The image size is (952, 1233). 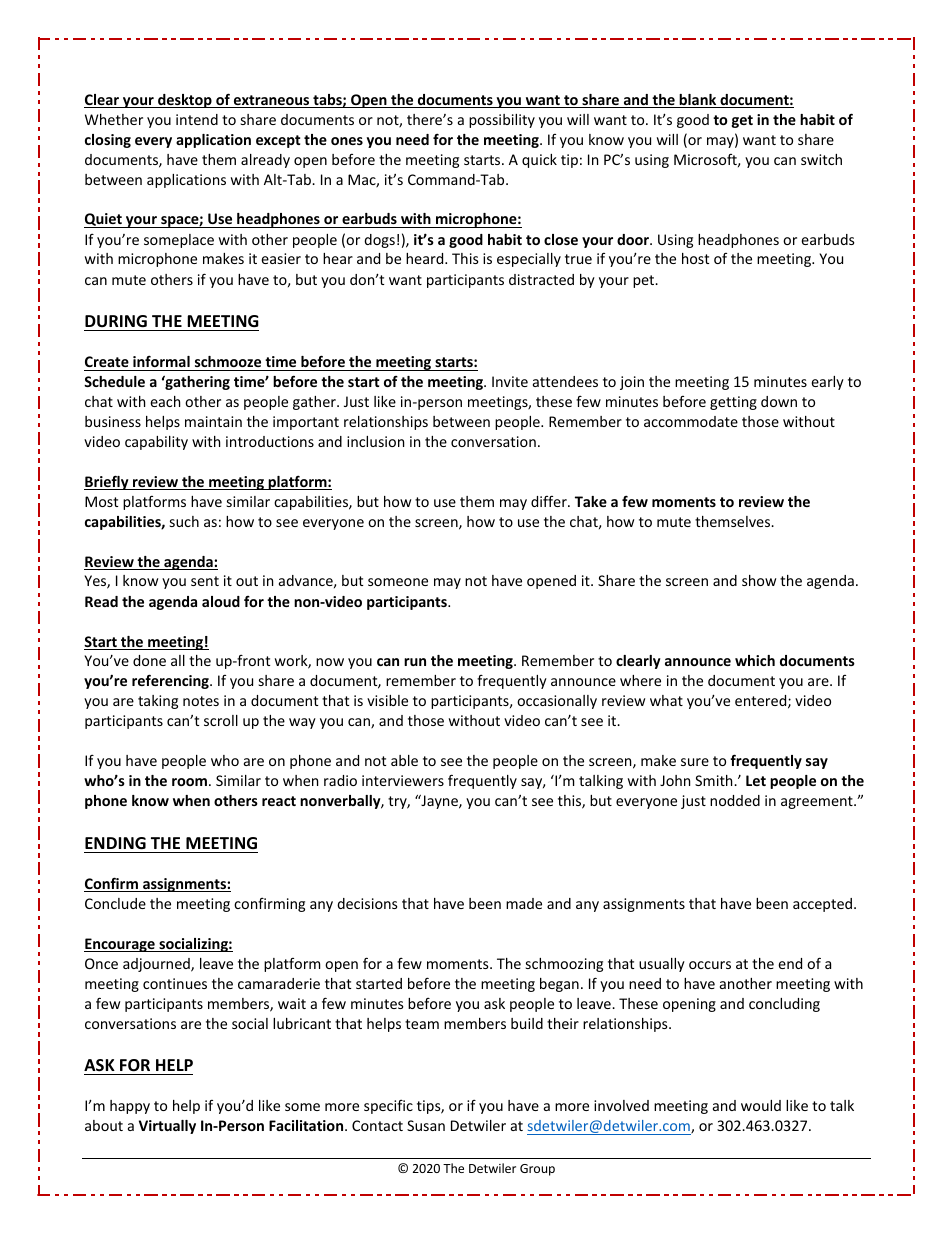 I want to click on blank, so click(x=698, y=101).
